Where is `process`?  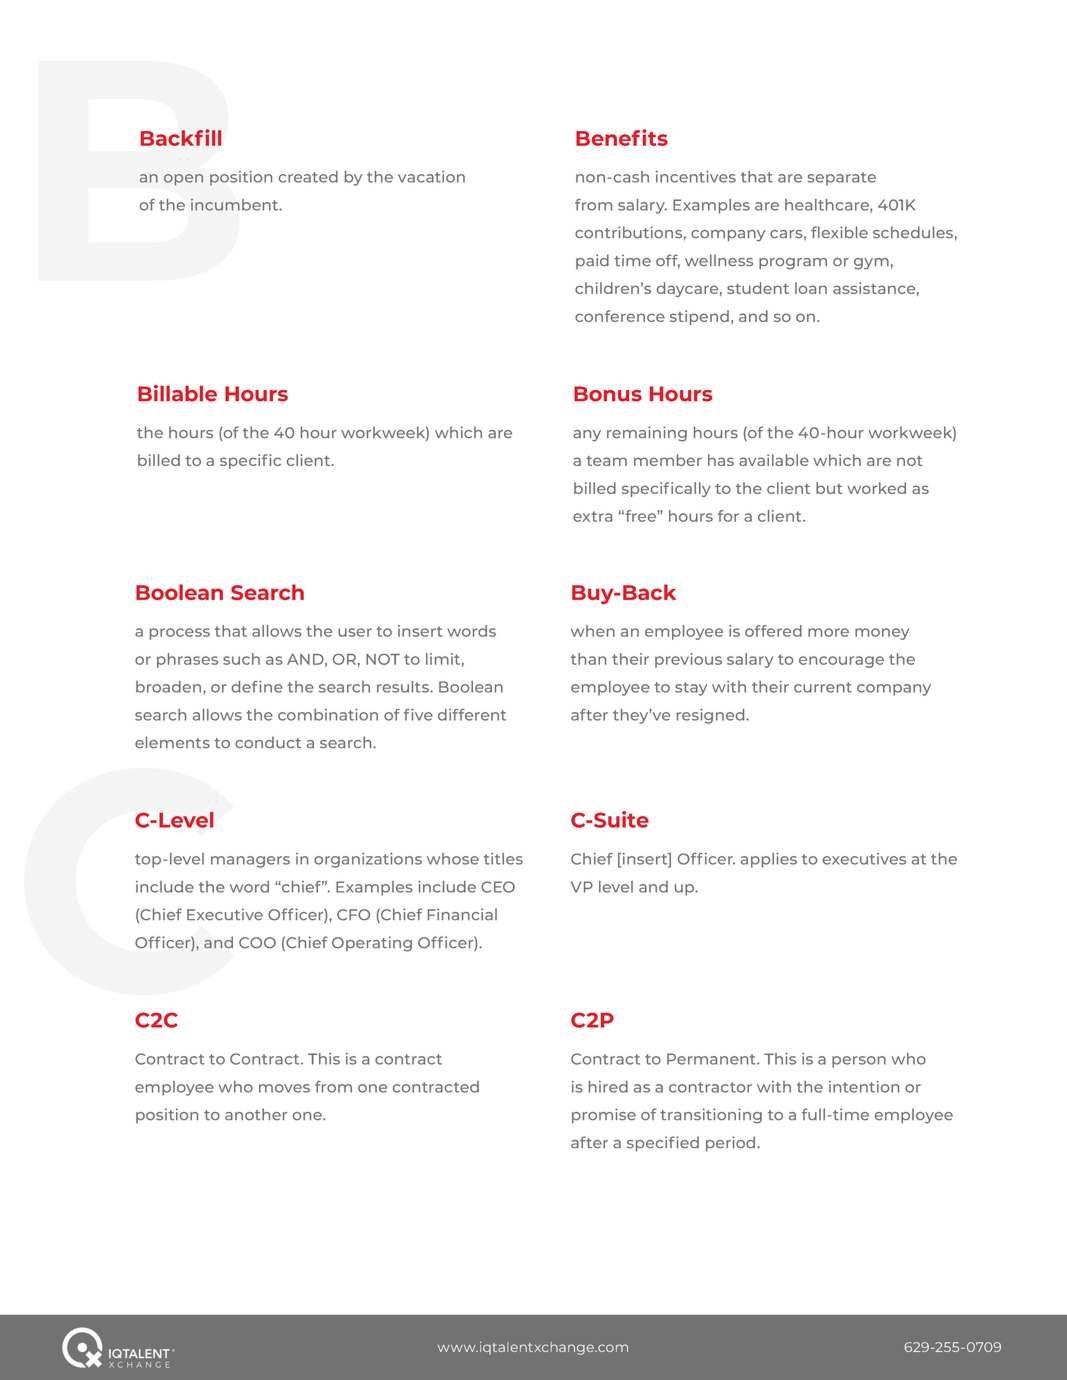 process is located at coordinates (180, 634).
